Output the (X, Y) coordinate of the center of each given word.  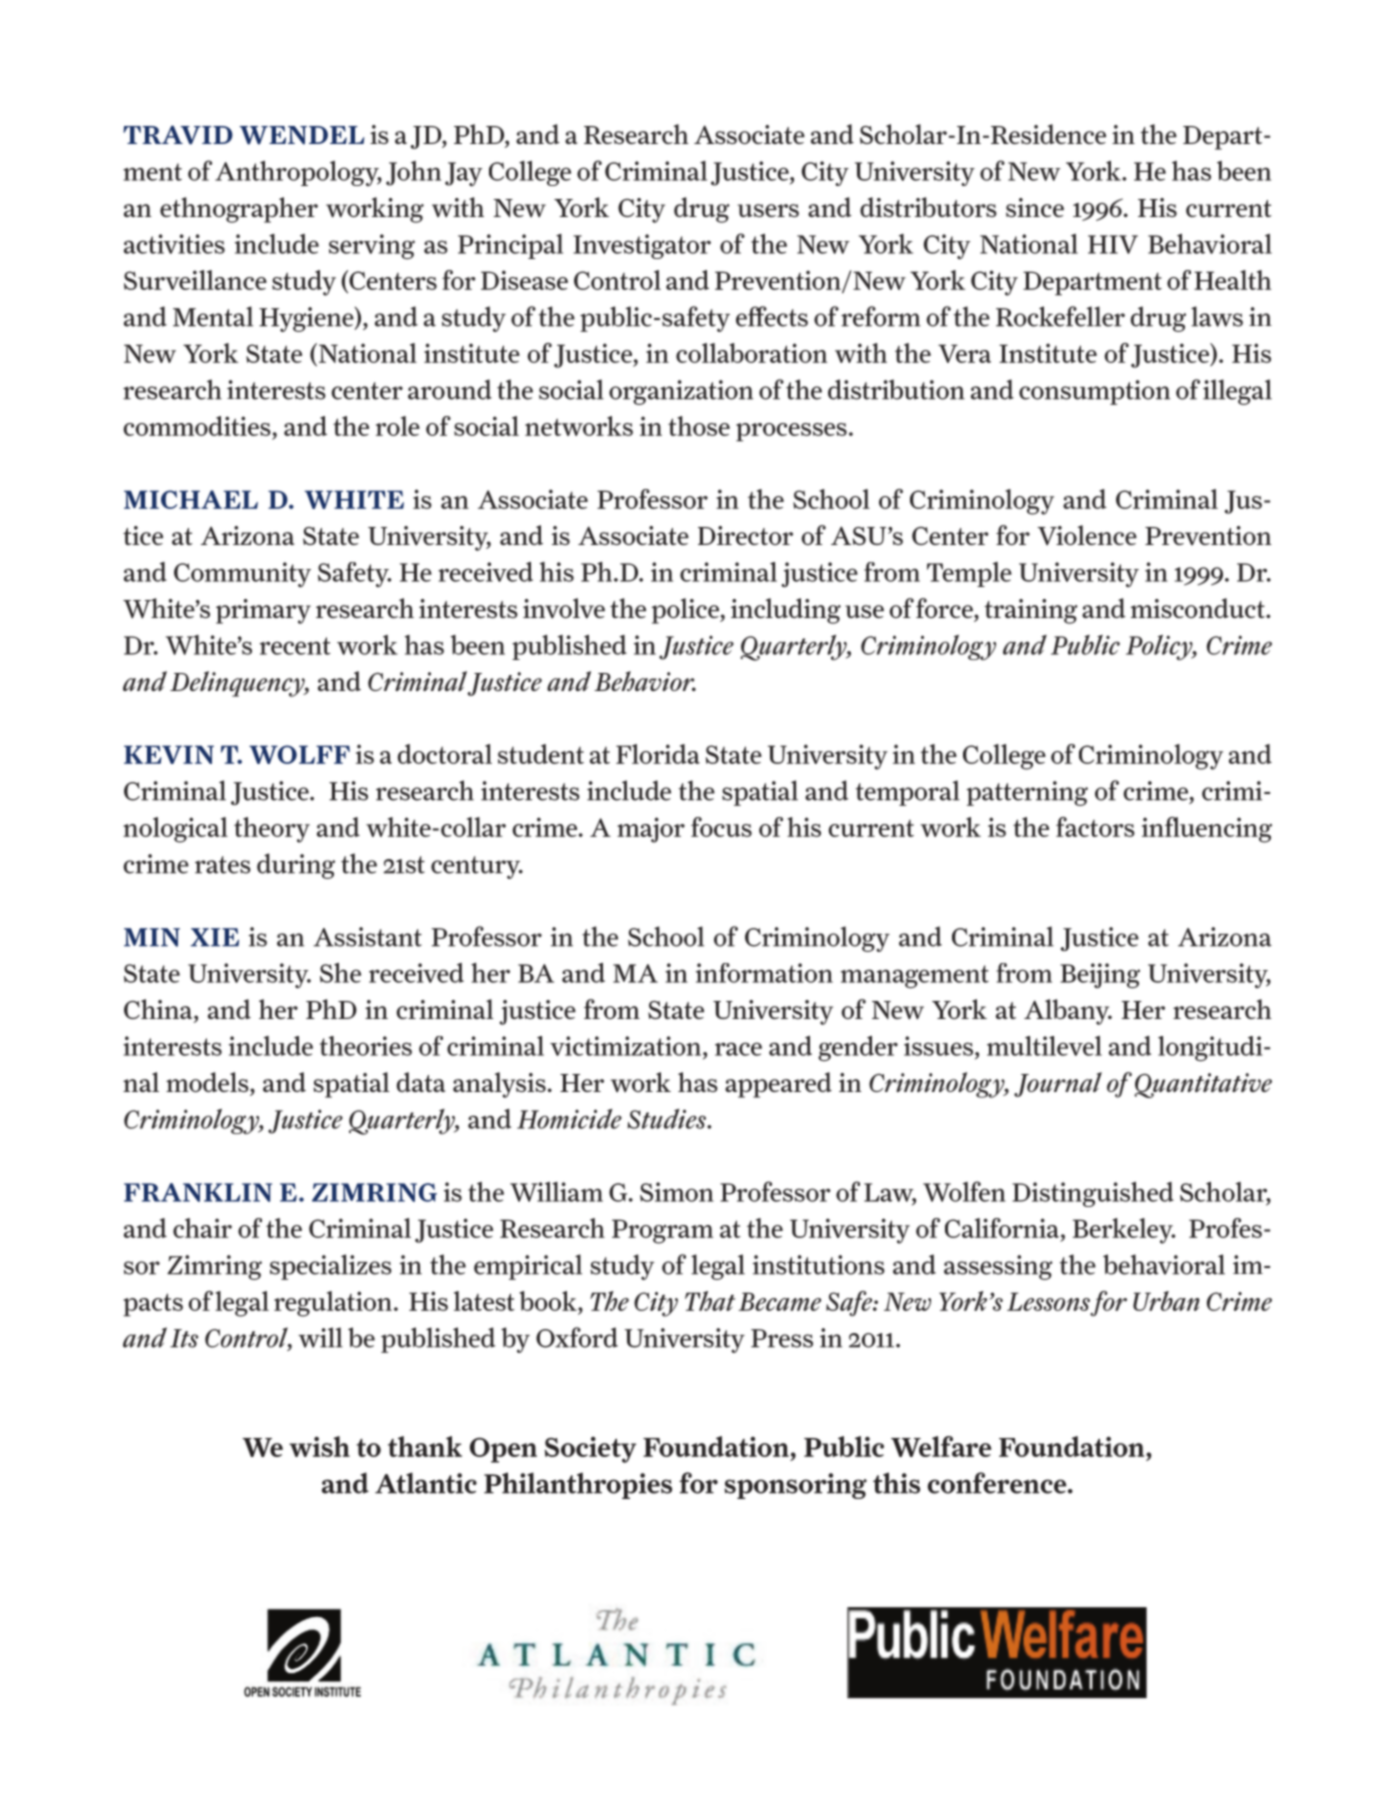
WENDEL (301, 135)
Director (745, 535)
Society (590, 1450)
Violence (1087, 535)
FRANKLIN (198, 1192)
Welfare (941, 1446)
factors (1095, 827)
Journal (1058, 1084)
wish (319, 1446)
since (1035, 207)
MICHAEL (191, 499)
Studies (668, 1119)
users (768, 210)
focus (721, 827)
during (296, 866)
